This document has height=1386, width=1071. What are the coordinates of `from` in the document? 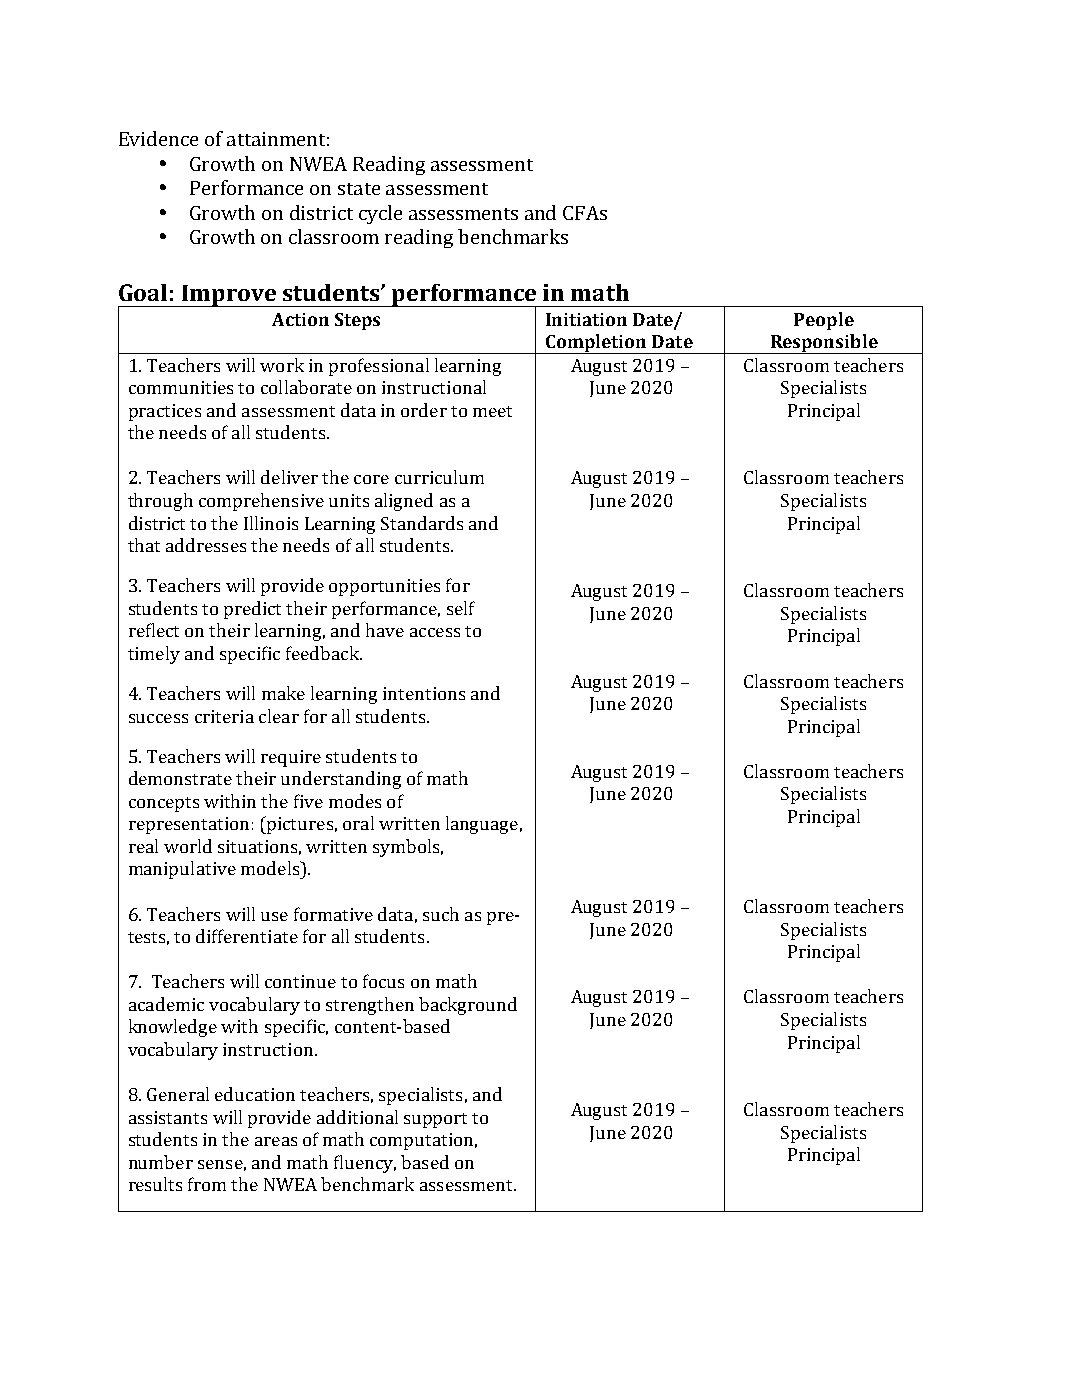 It's located at (207, 1184).
